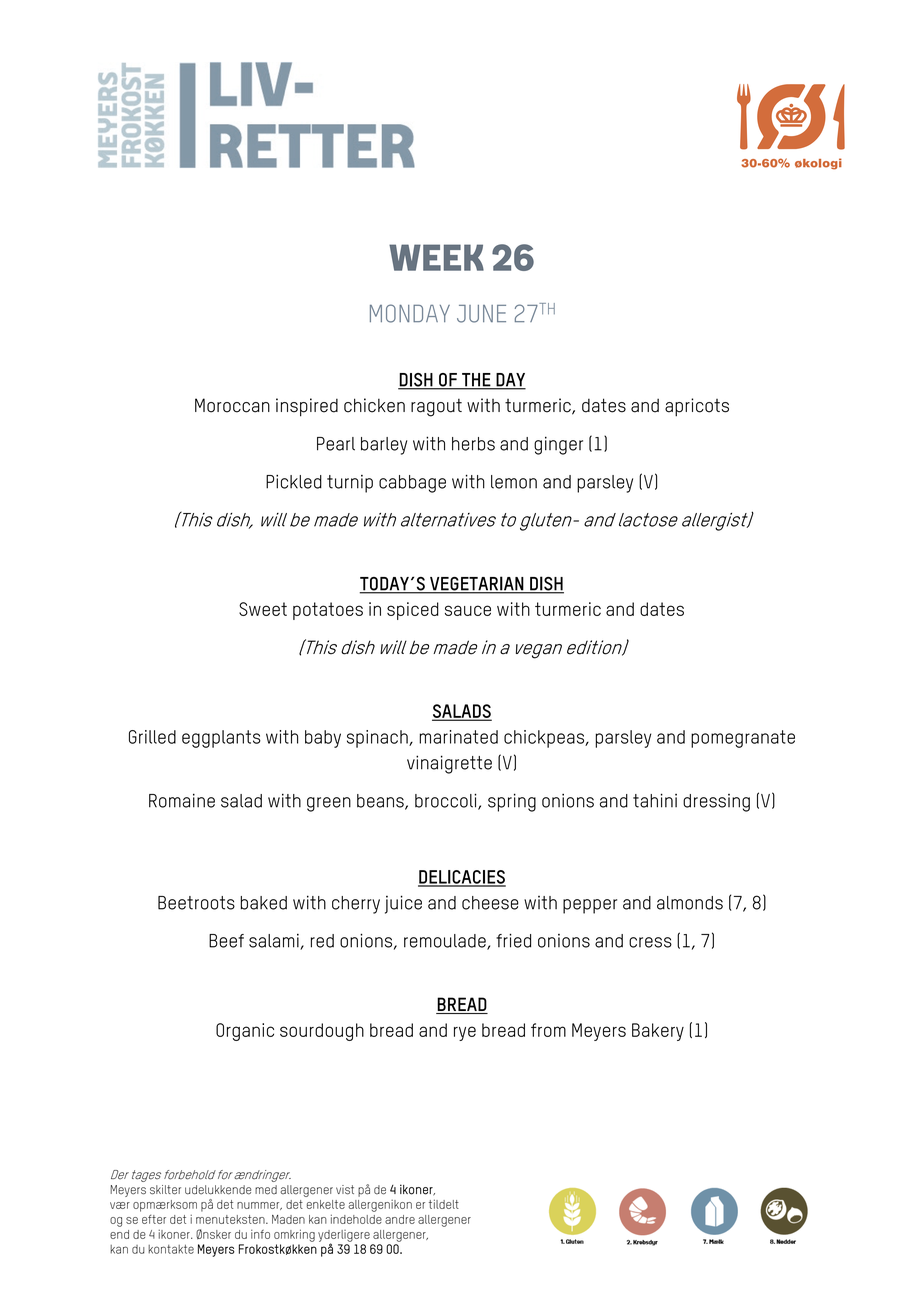  Describe the element at coordinates (436, 257) in the image. I see `WEEK` at that location.
